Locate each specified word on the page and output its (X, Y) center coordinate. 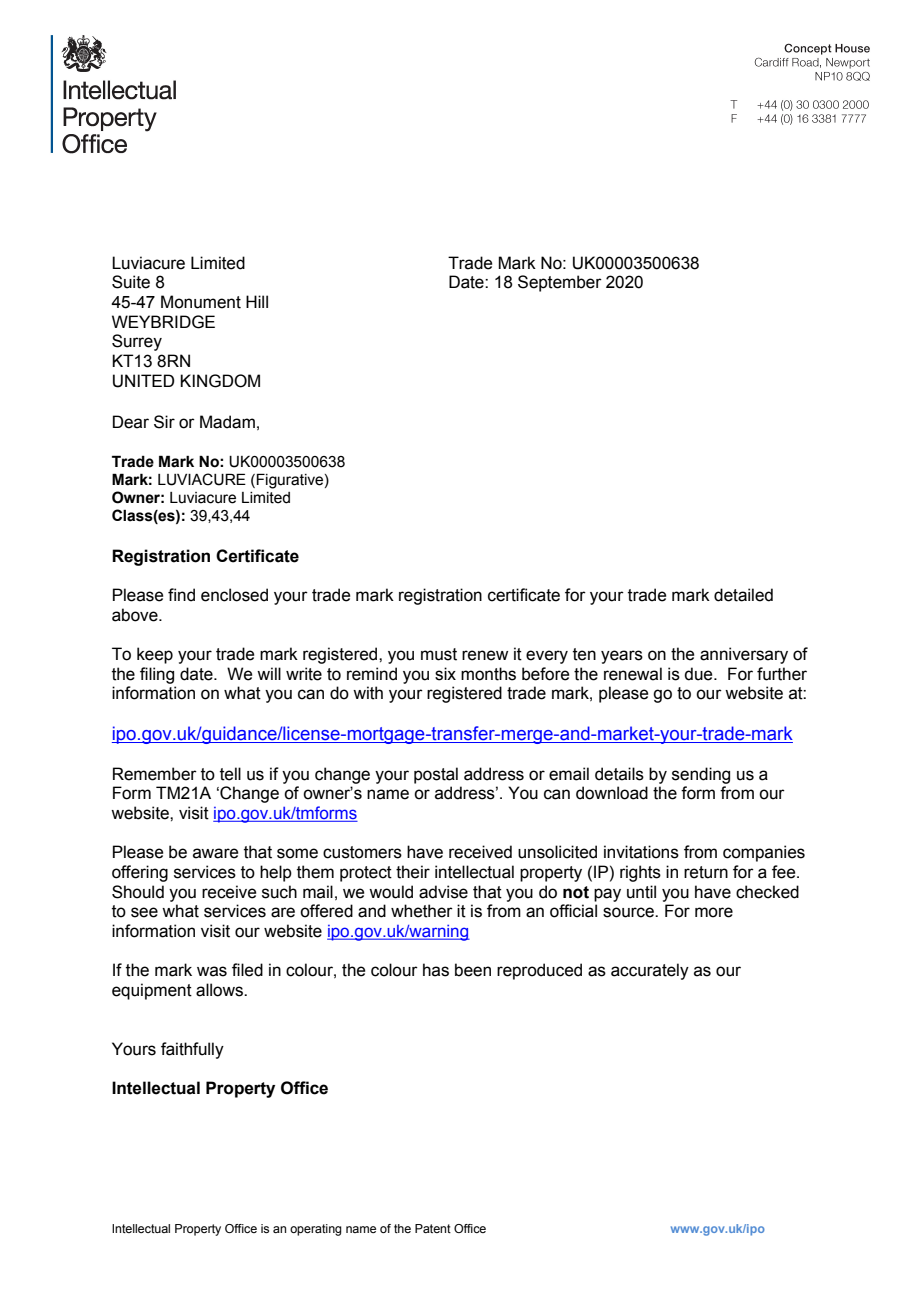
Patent (433, 1228)
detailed (743, 595)
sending (701, 775)
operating (316, 1230)
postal (436, 775)
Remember (155, 774)
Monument (201, 302)
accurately (650, 971)
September (560, 283)
